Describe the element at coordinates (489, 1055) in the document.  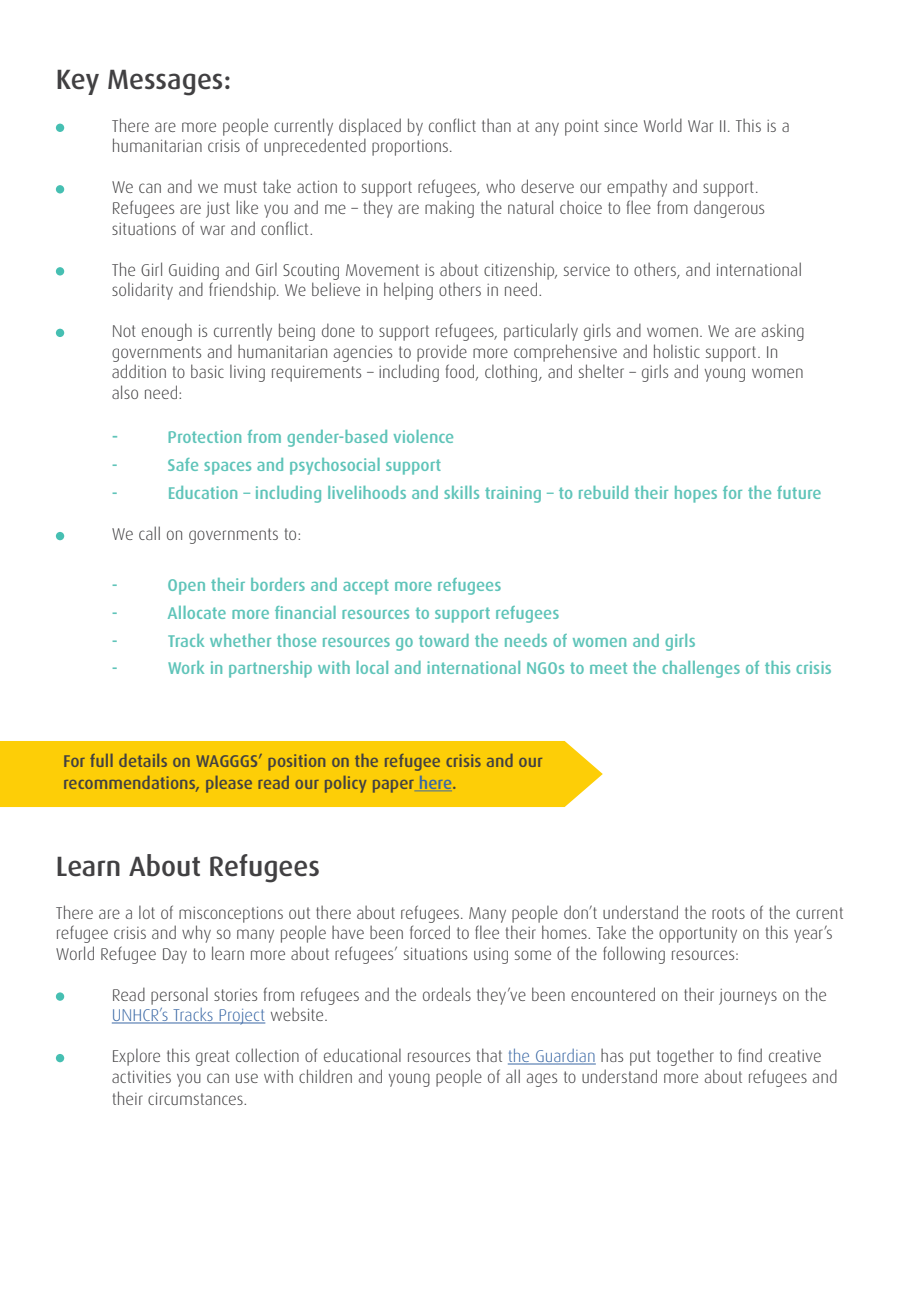
I see `that` at that location.
